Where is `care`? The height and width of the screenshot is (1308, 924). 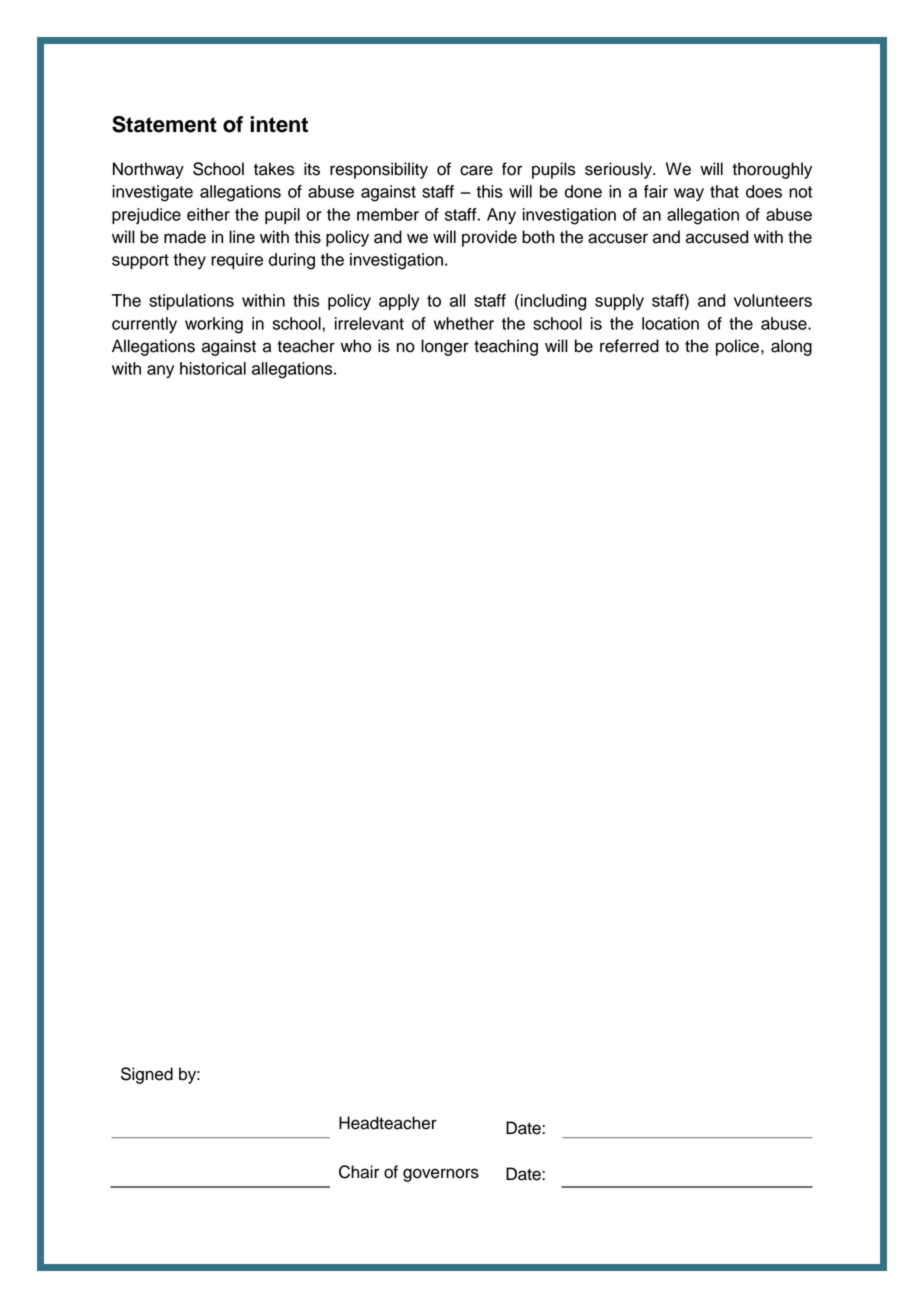
care is located at coordinates (476, 170).
